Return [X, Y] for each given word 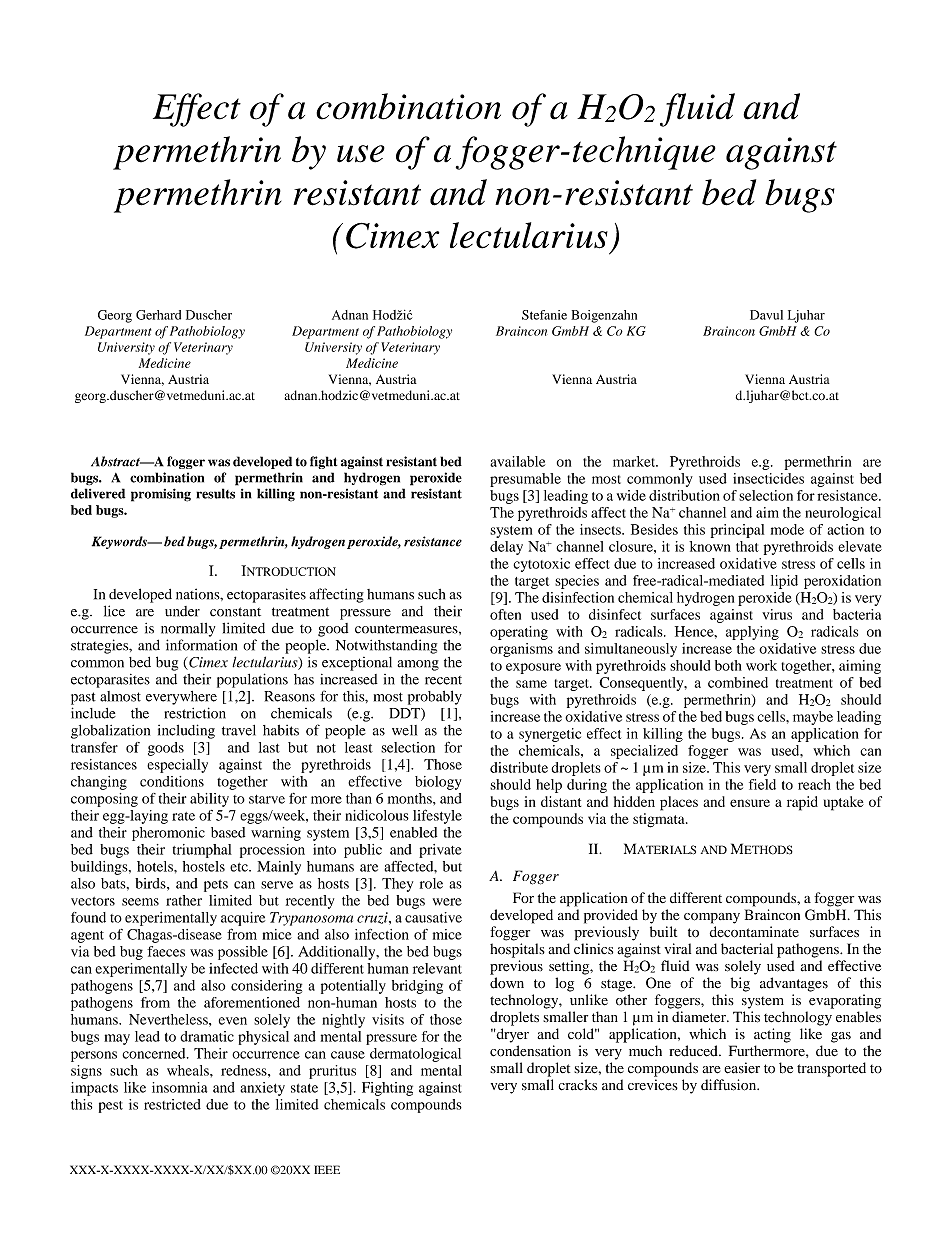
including [186, 731]
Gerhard [158, 315]
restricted [172, 1104]
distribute [519, 767]
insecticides [768, 478]
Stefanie [544, 315]
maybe [813, 718]
